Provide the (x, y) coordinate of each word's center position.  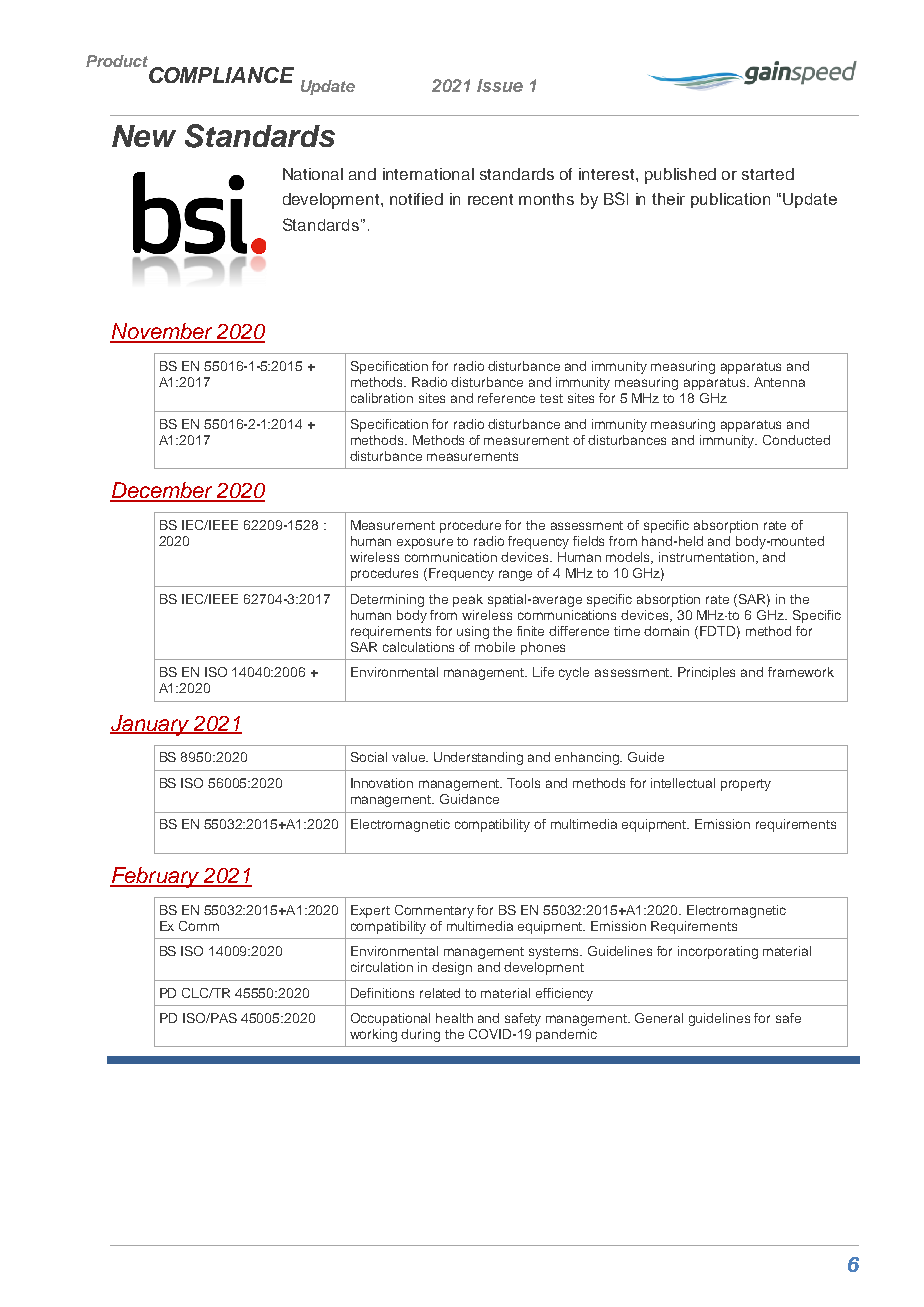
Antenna (779, 382)
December (162, 491)
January (151, 725)
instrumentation (706, 557)
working (373, 1035)
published (680, 176)
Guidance (469, 799)
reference (506, 398)
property (746, 785)
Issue (500, 85)
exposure (425, 543)
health (454, 1018)
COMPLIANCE (221, 75)
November (162, 332)
